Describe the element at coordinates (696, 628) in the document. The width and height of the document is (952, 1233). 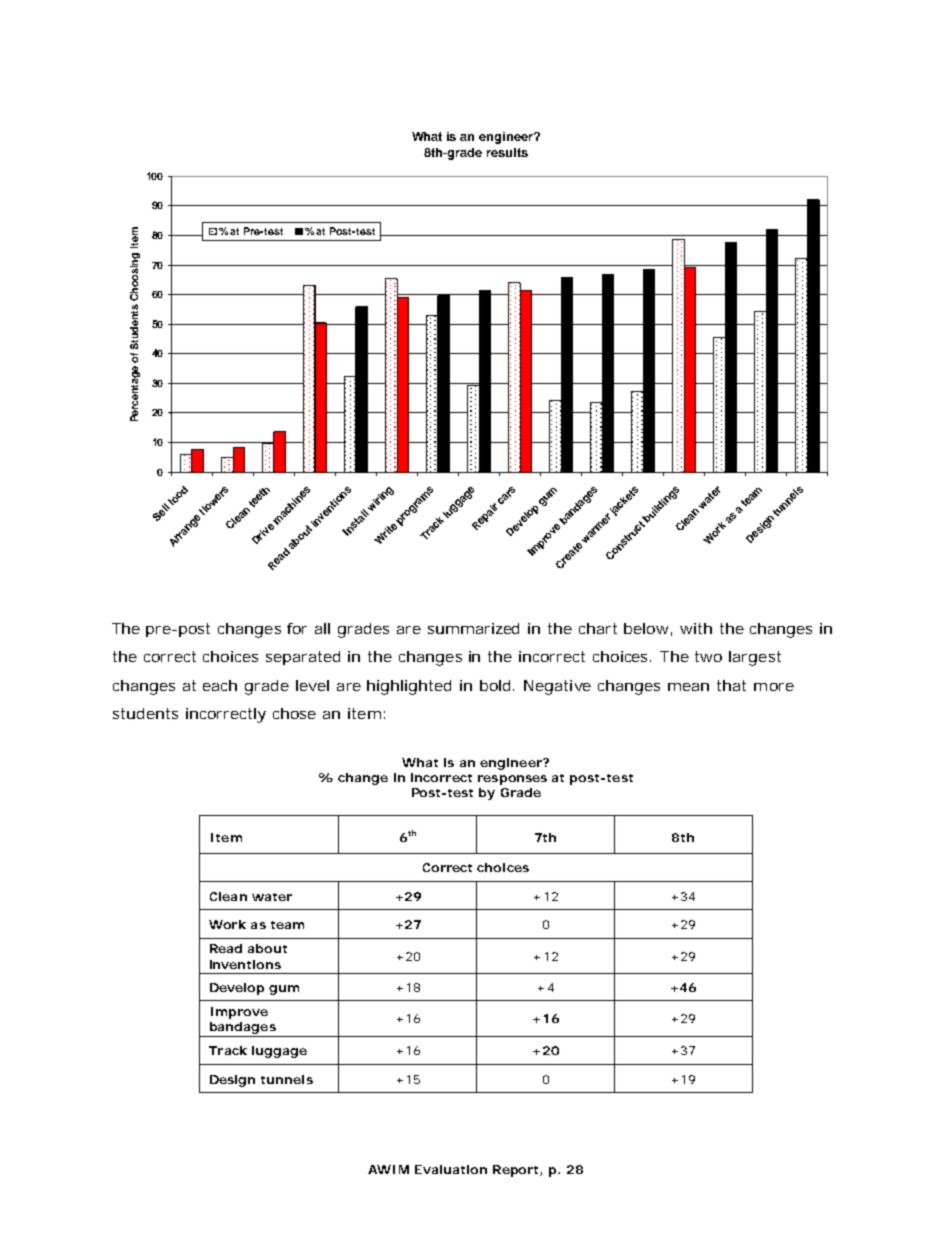
I see `with` at that location.
